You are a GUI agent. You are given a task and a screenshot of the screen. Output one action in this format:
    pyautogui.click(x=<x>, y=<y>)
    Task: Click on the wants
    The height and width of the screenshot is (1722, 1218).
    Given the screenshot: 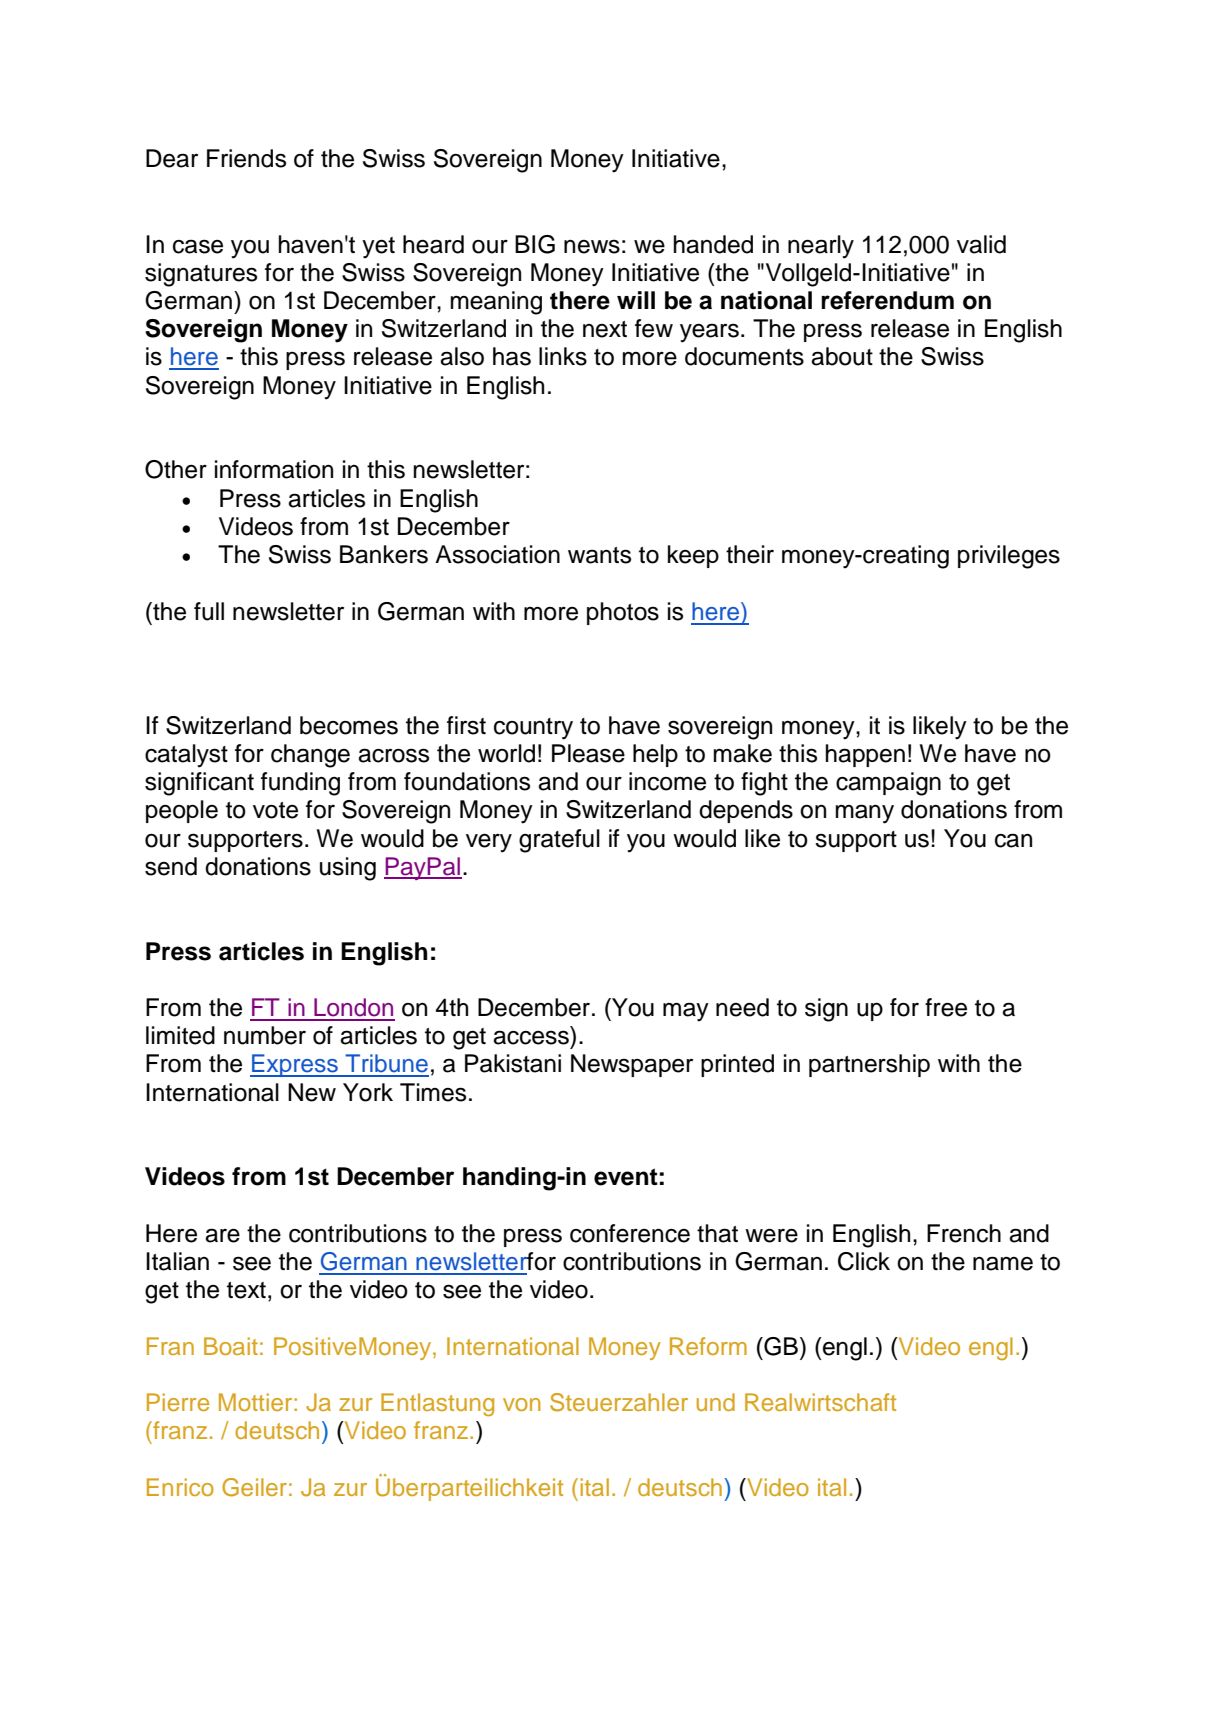 What is the action you would take?
    pyautogui.click(x=599, y=555)
